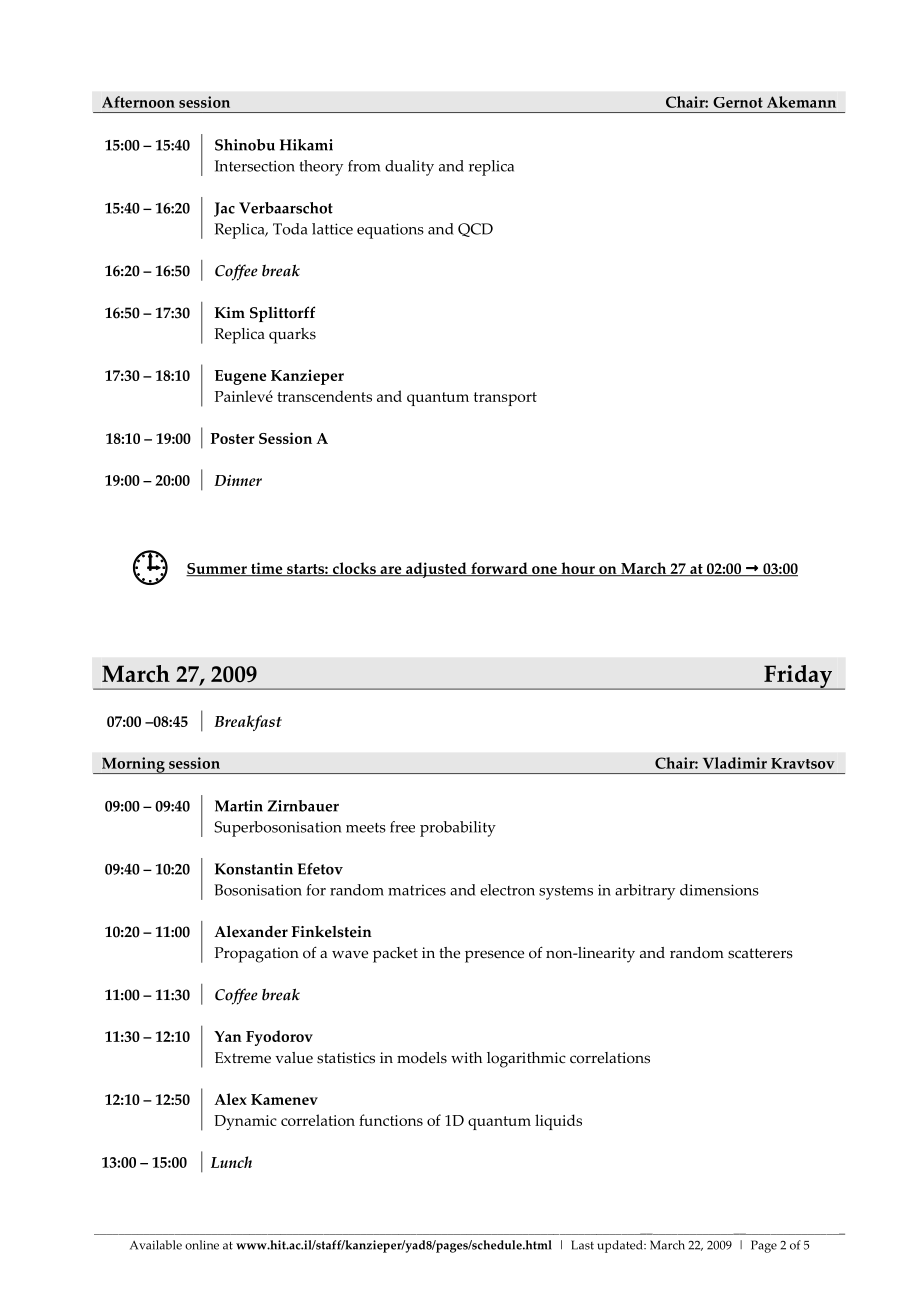  What do you see at coordinates (409, 168) in the document?
I see `duality` at bounding box center [409, 168].
